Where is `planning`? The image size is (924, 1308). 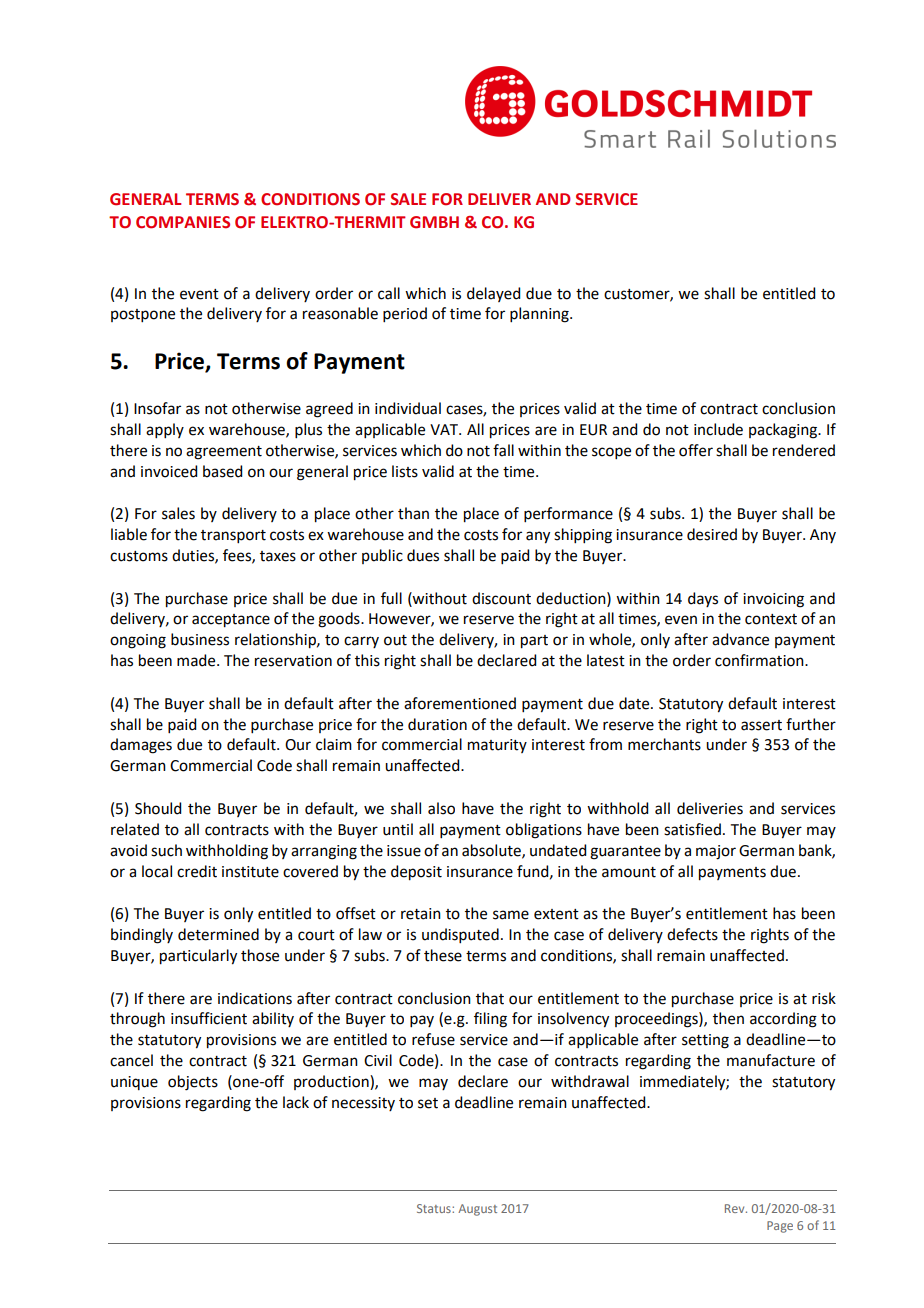
planning is located at coordinates (540, 315).
